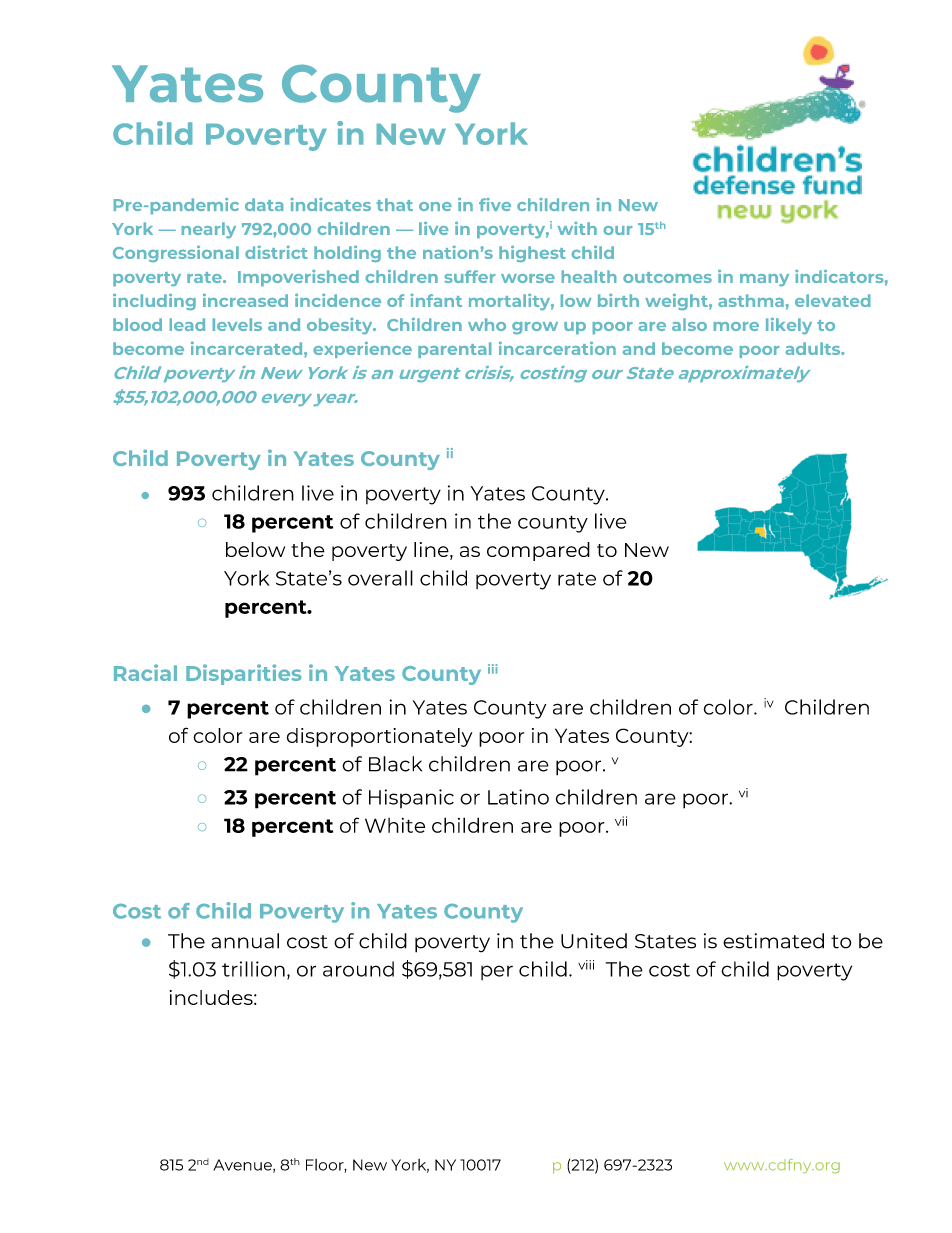  I want to click on annual, so click(245, 941).
